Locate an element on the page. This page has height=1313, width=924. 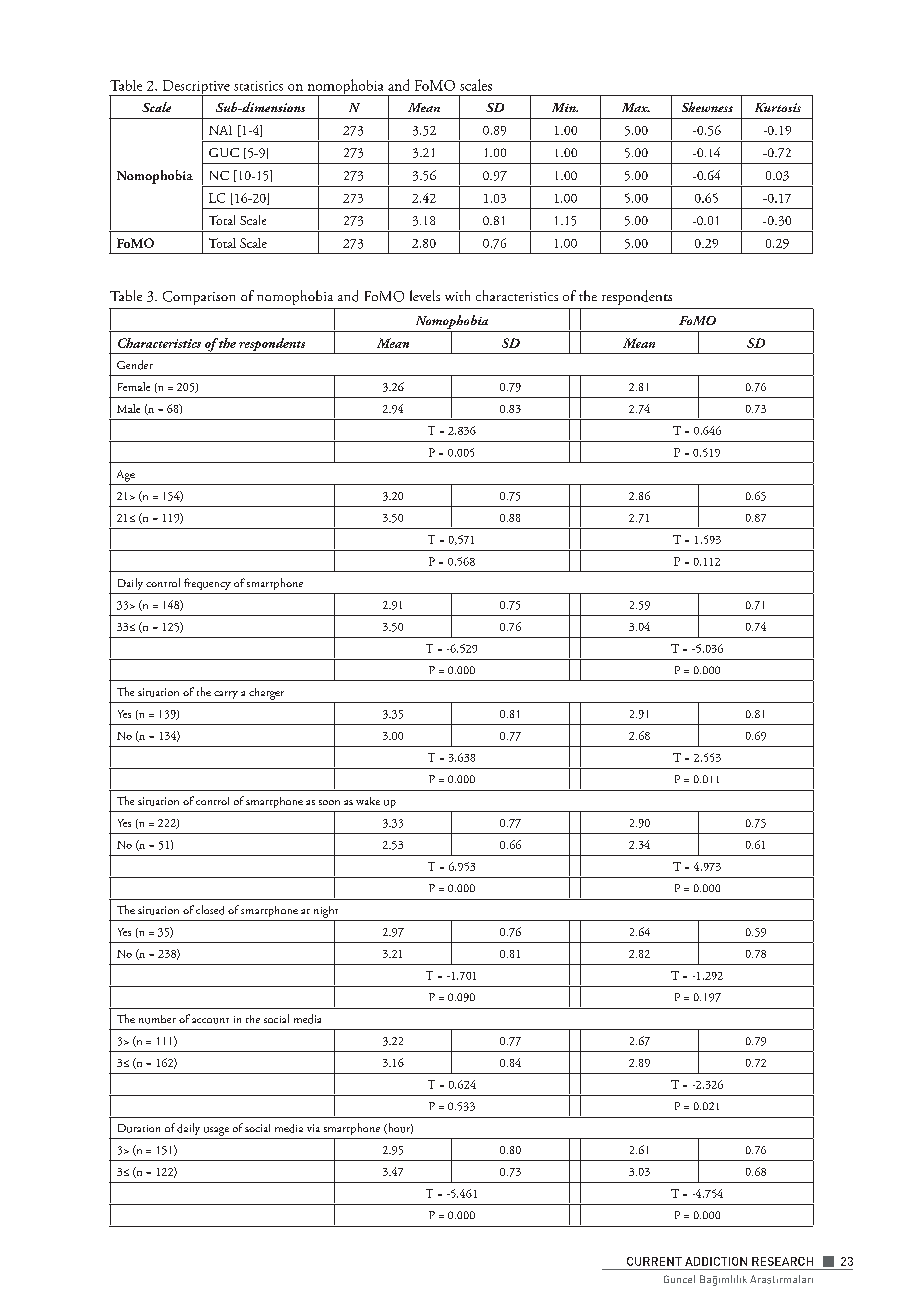
via is located at coordinates (313, 1128).
